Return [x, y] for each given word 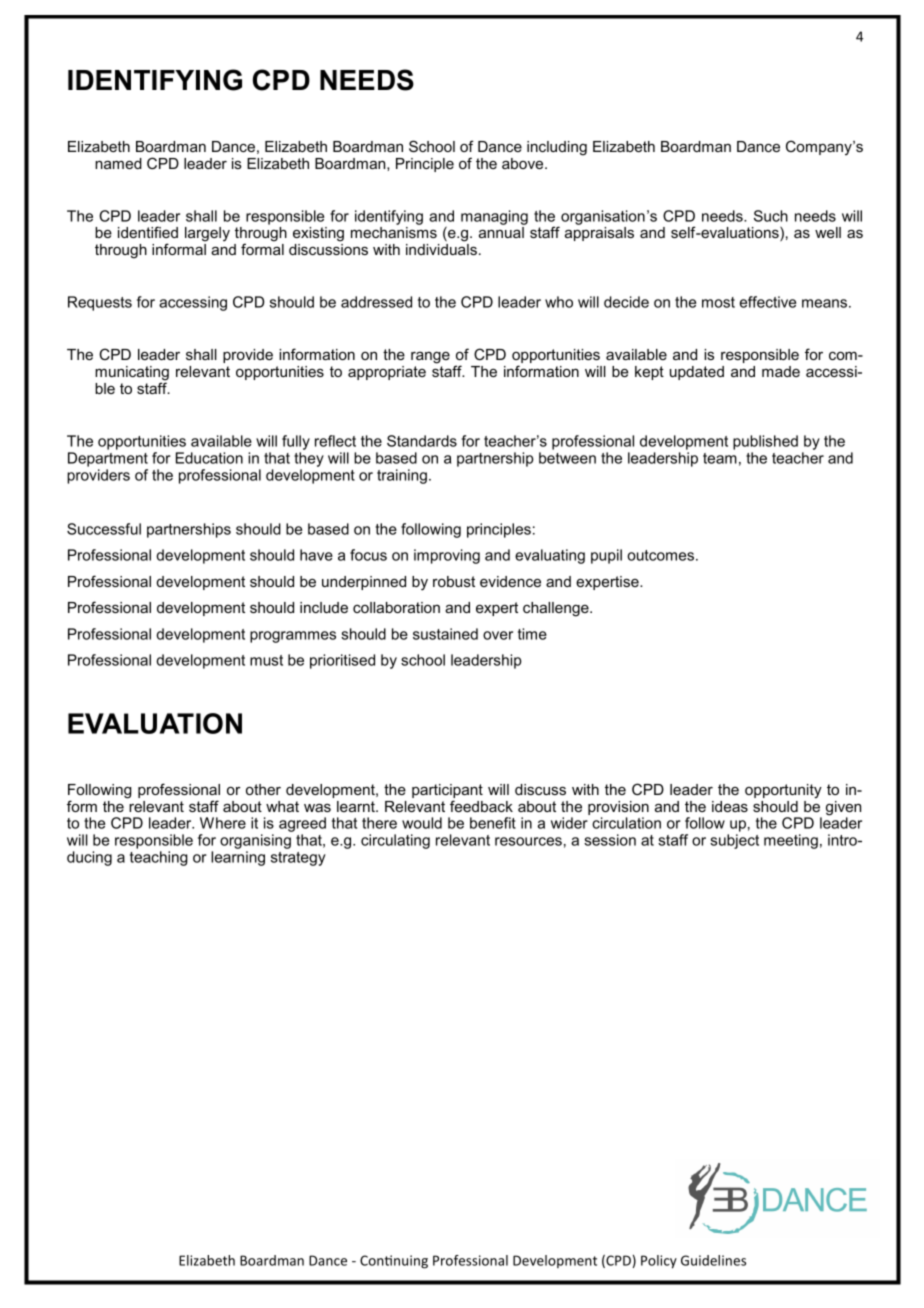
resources [528, 841]
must [266, 660]
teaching [159, 858]
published [765, 442]
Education [209, 458]
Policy [659, 1262]
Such [771, 216]
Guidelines [713, 1260]
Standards [422, 441]
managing [494, 217]
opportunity [783, 791]
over [498, 635]
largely [207, 234]
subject [734, 841]
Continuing [394, 1262]
